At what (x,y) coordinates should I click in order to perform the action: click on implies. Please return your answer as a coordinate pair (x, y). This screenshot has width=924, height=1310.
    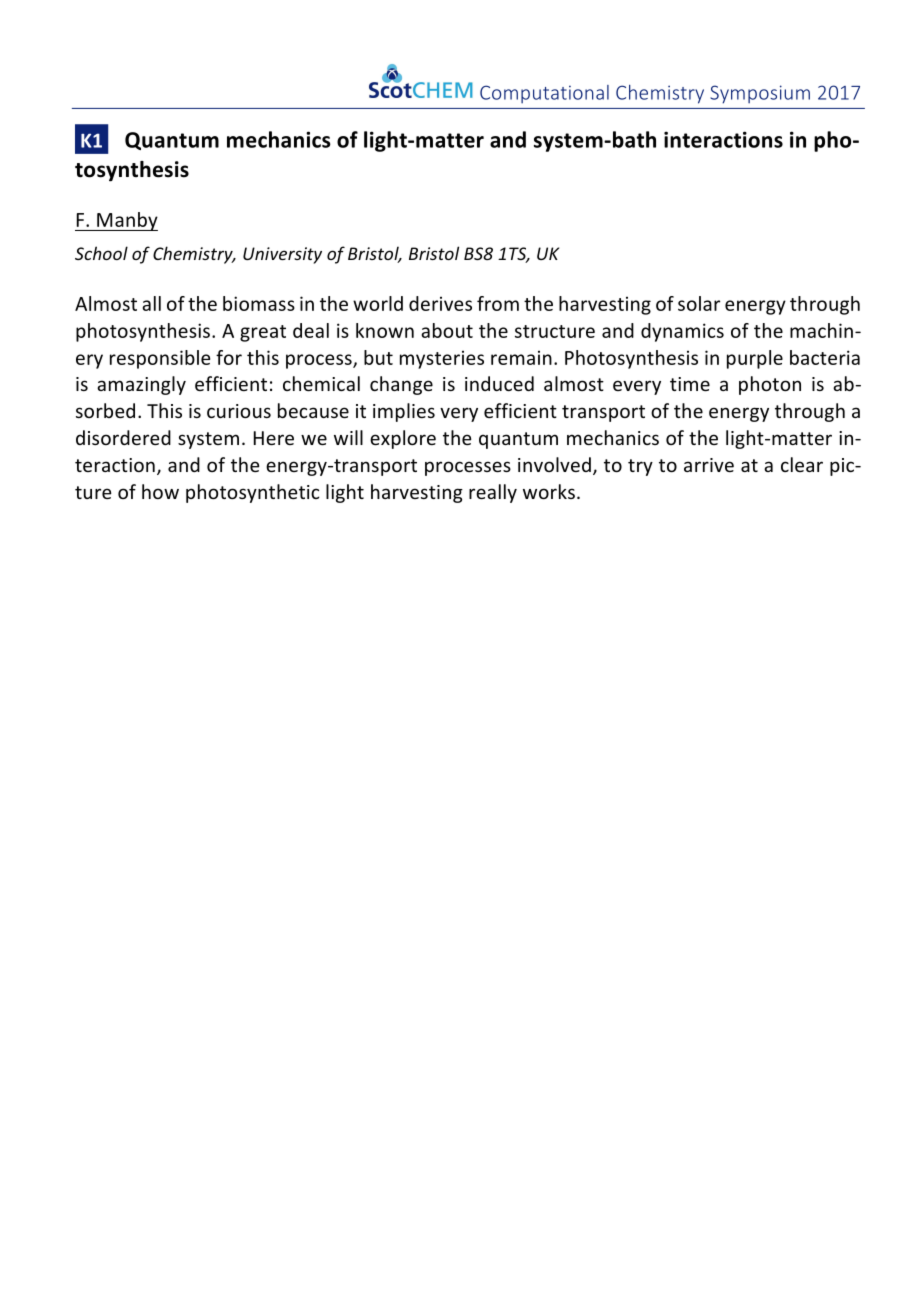
    Looking at the image, I should click on (404, 412).
